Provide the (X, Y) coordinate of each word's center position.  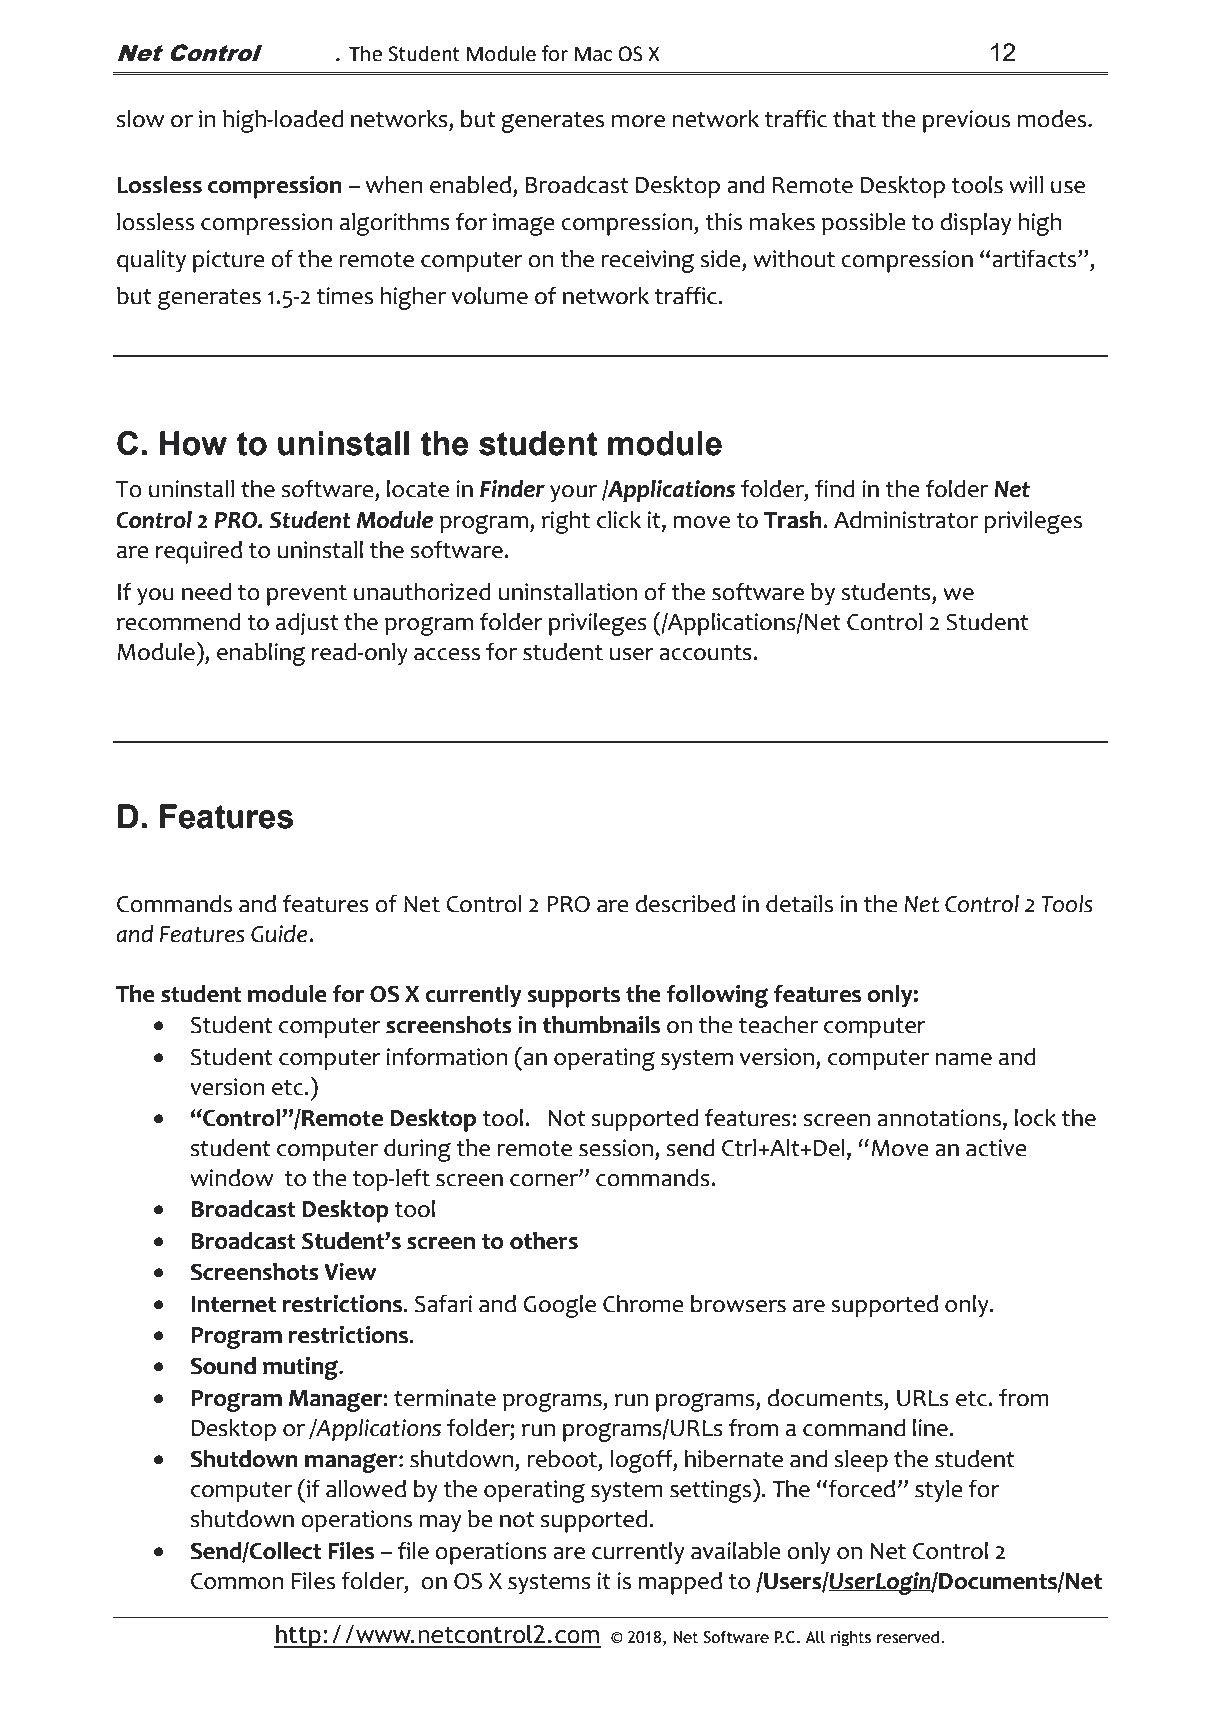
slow (140, 119)
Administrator (906, 520)
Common (237, 1581)
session (616, 1148)
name (963, 1059)
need (206, 592)
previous (966, 121)
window (232, 1178)
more (638, 121)
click (619, 520)
